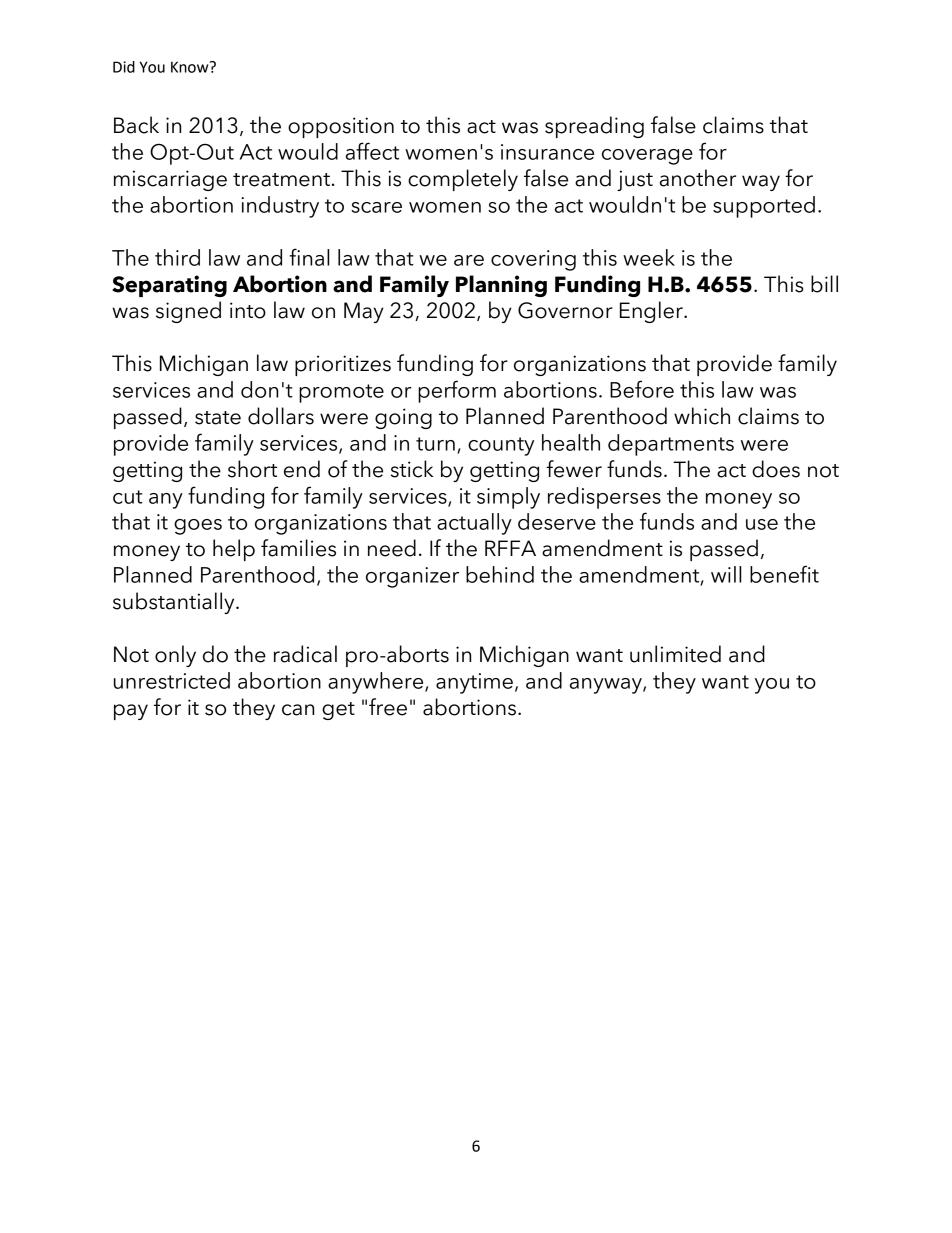 This image has height=1233, width=952. I want to click on unrestricted, so click(172, 680).
